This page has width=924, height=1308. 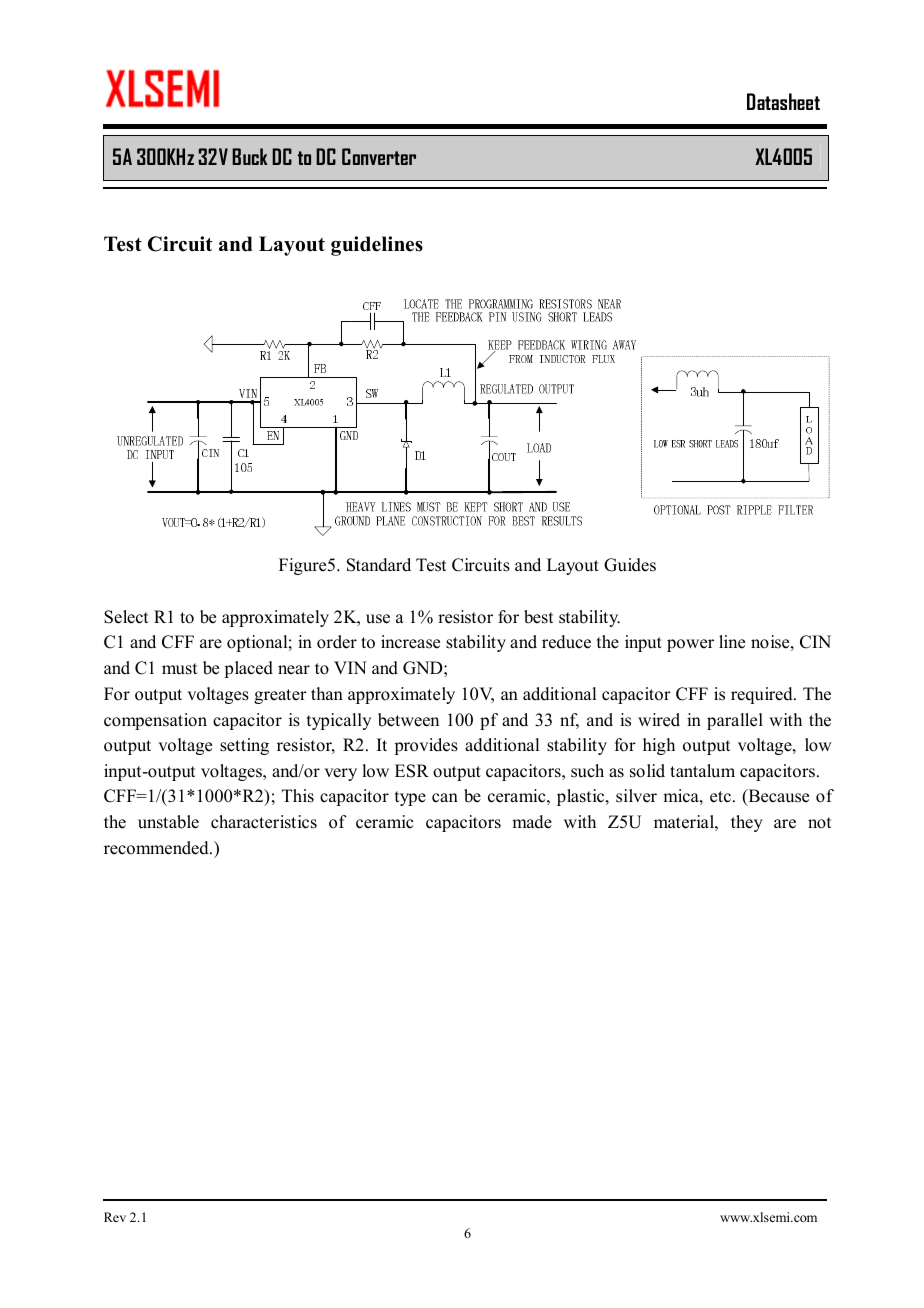 I want to click on Converter, so click(x=379, y=156).
